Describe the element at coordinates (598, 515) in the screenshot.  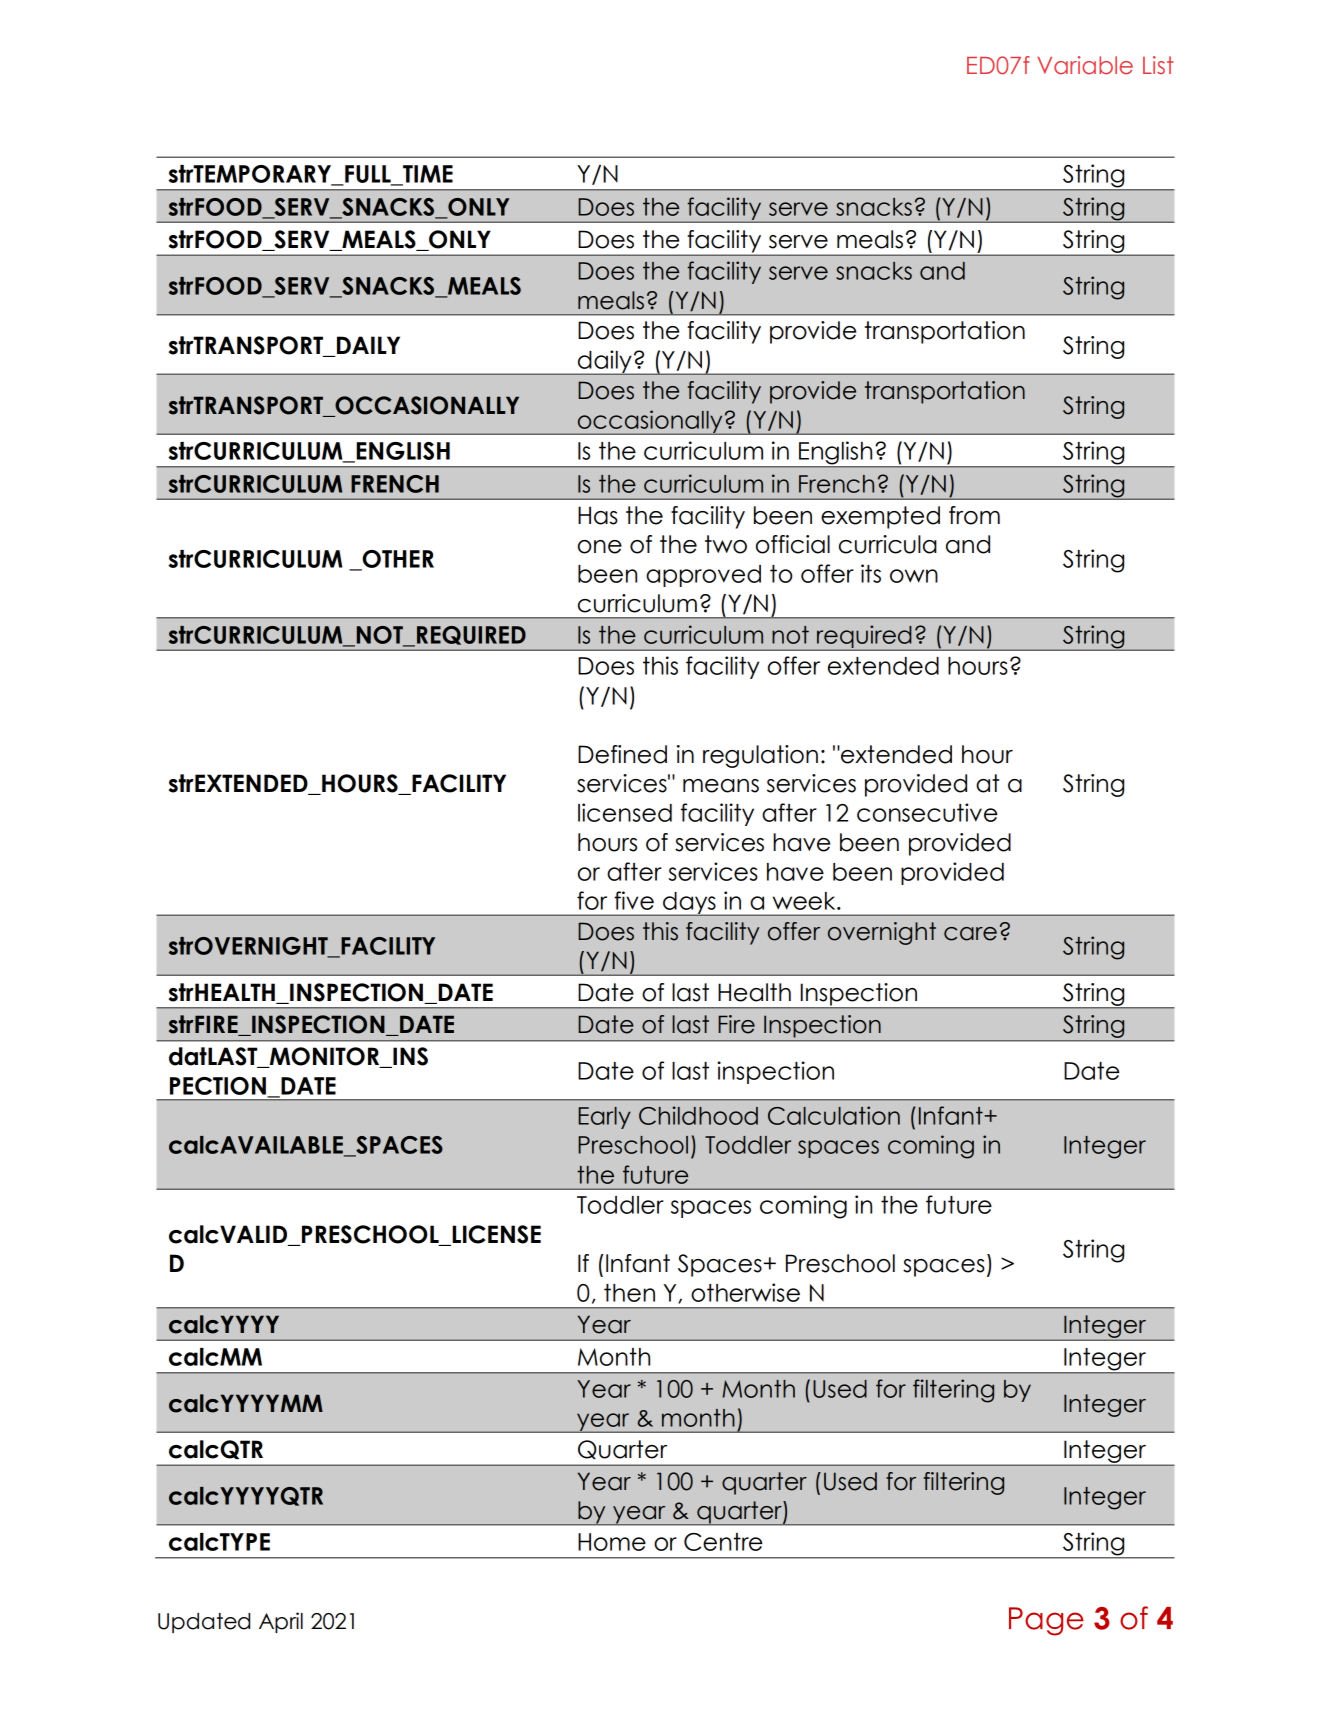
I see `Has` at that location.
